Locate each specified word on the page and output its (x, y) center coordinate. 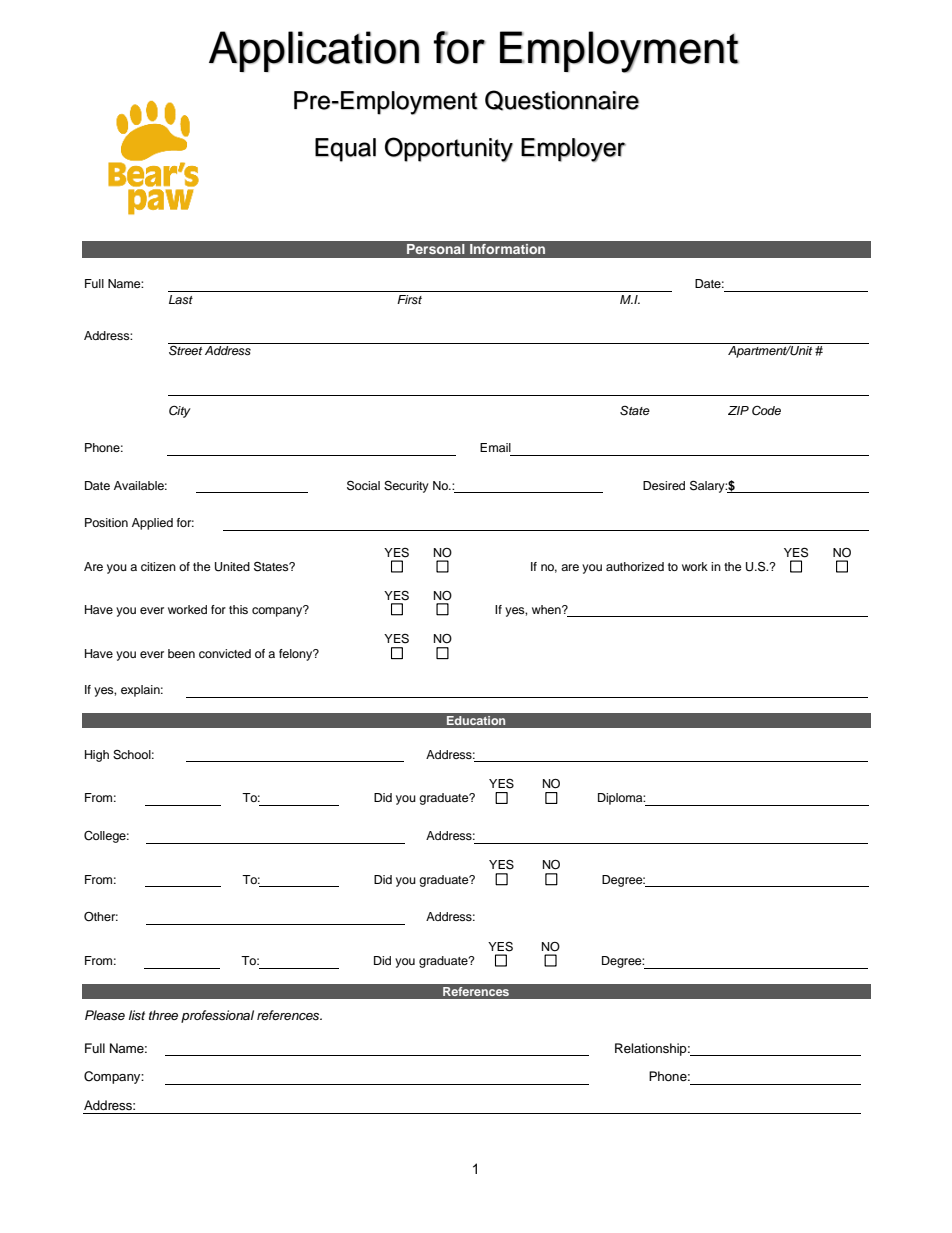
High (97, 756)
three (163, 1015)
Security (406, 487)
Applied (152, 524)
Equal (345, 150)
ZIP (738, 410)
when (547, 609)
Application (314, 51)
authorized (635, 566)
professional (217, 1016)
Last (181, 299)
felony (297, 655)
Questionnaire (562, 100)
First (409, 299)
